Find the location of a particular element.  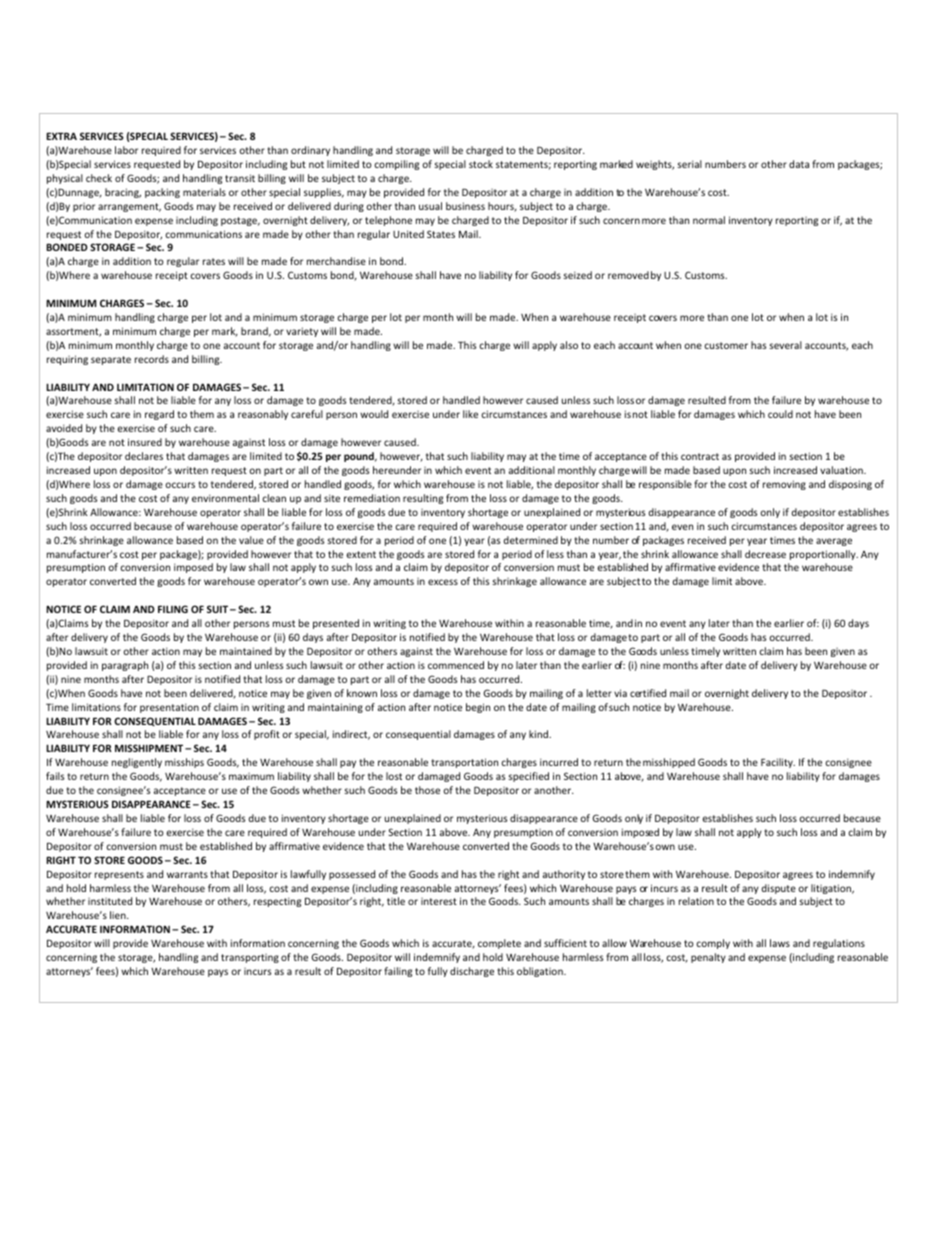

stock is located at coordinates (481, 164).
